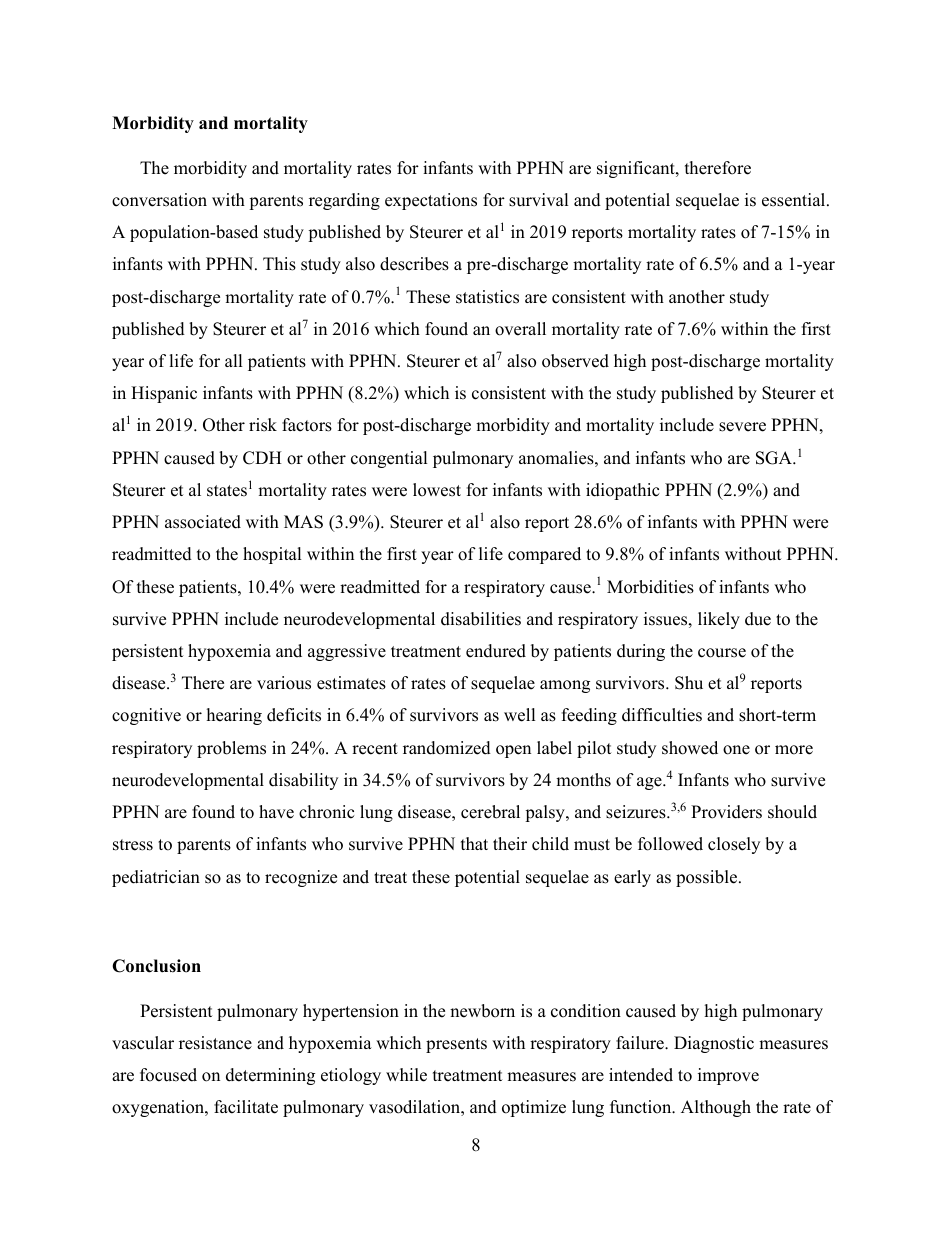  What do you see at coordinates (722, 653) in the image?
I see `course` at bounding box center [722, 653].
